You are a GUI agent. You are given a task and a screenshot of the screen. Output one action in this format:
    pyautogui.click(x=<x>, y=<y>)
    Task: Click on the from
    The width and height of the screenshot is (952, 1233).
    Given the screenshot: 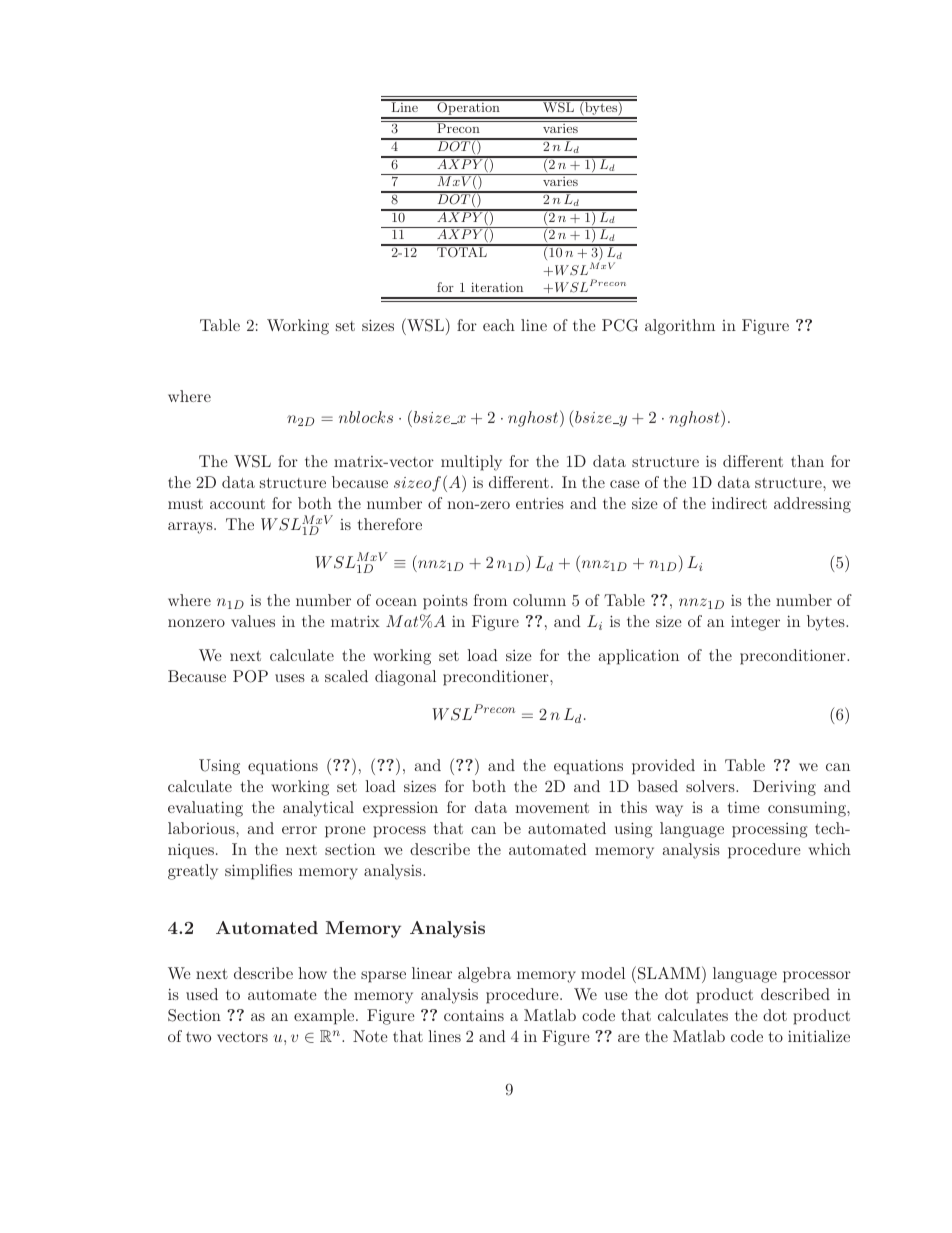 What is the action you would take?
    pyautogui.click(x=490, y=600)
